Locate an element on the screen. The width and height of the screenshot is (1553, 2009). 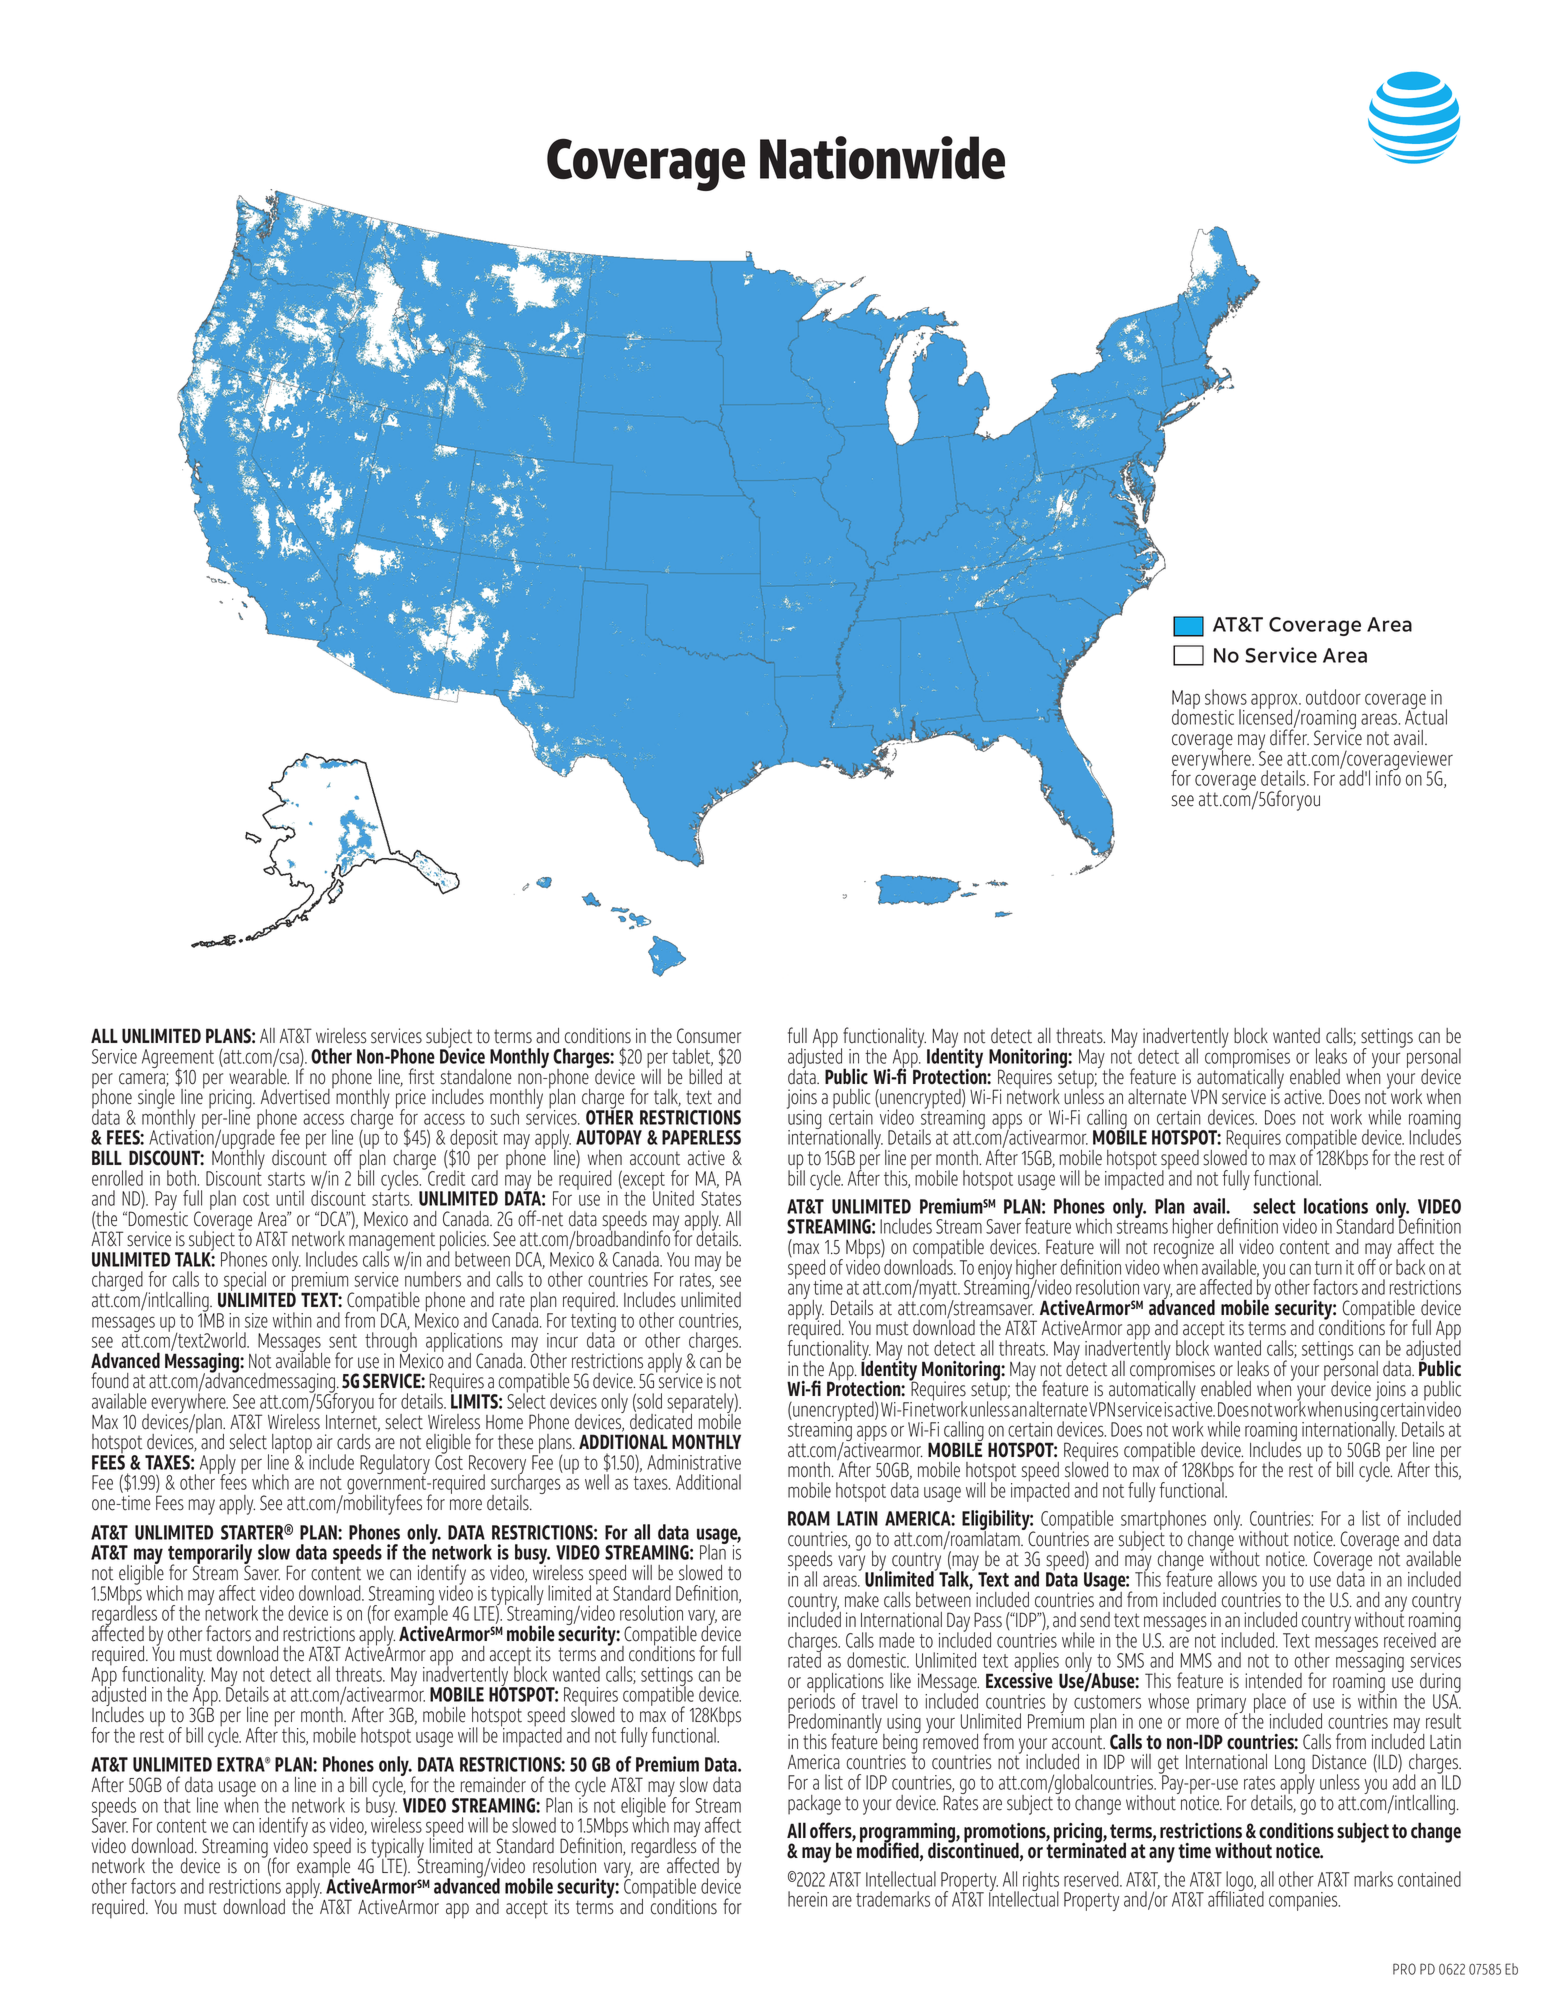
States is located at coordinates (721, 1198).
